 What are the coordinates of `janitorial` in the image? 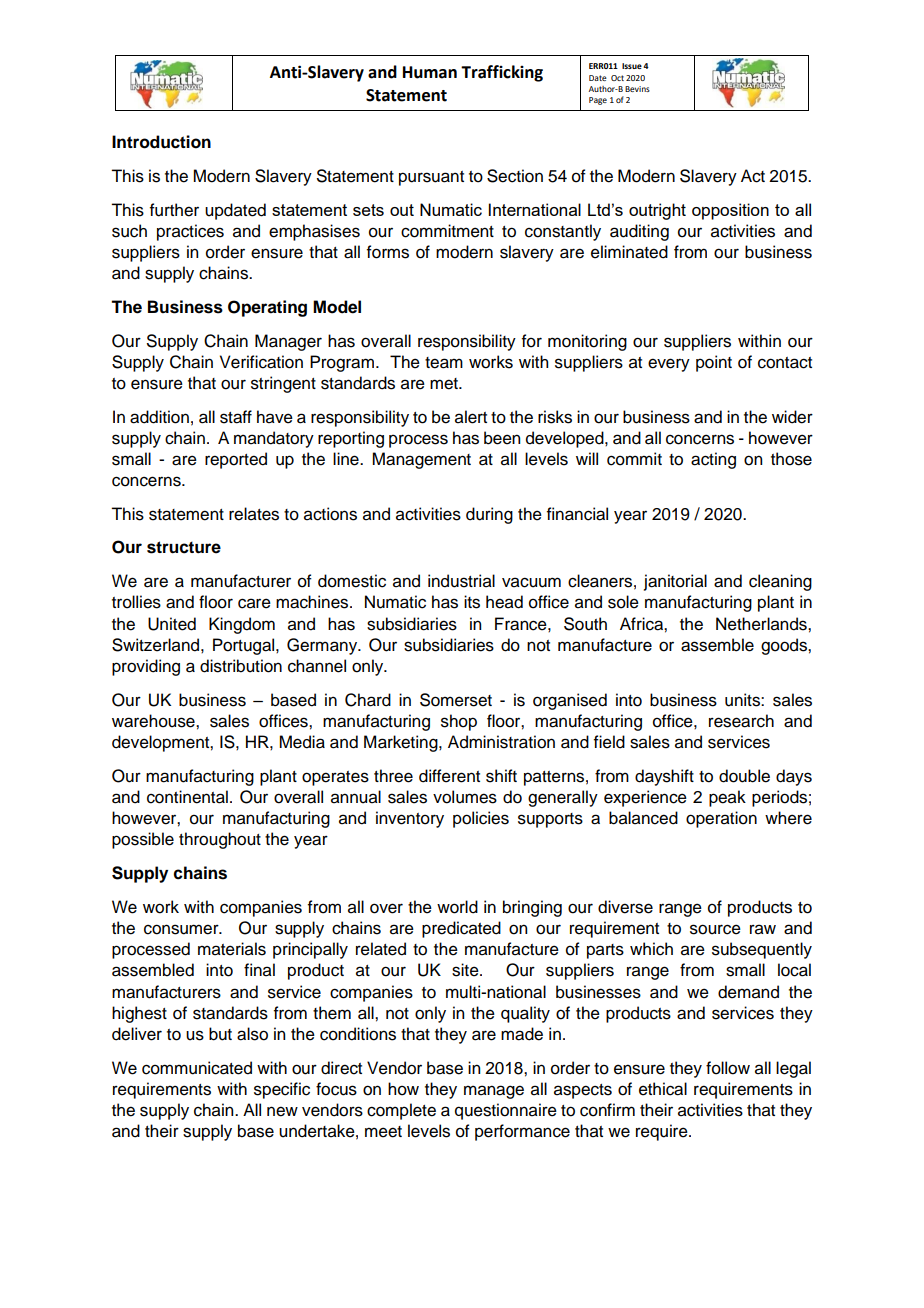 It's located at (675, 582).
